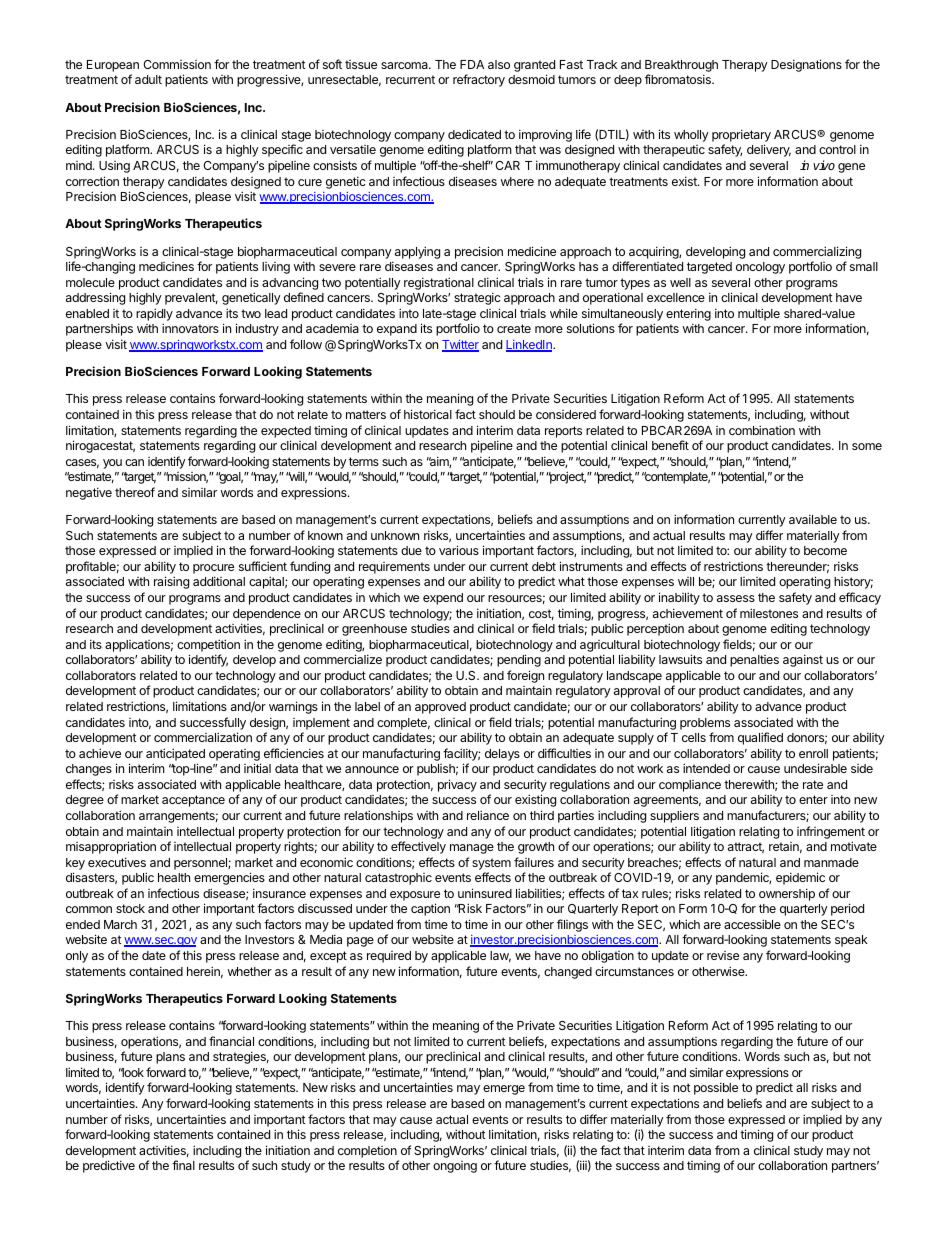 Image resolution: width=952 pixels, height=1233 pixels. I want to click on accessible, so click(752, 924).
